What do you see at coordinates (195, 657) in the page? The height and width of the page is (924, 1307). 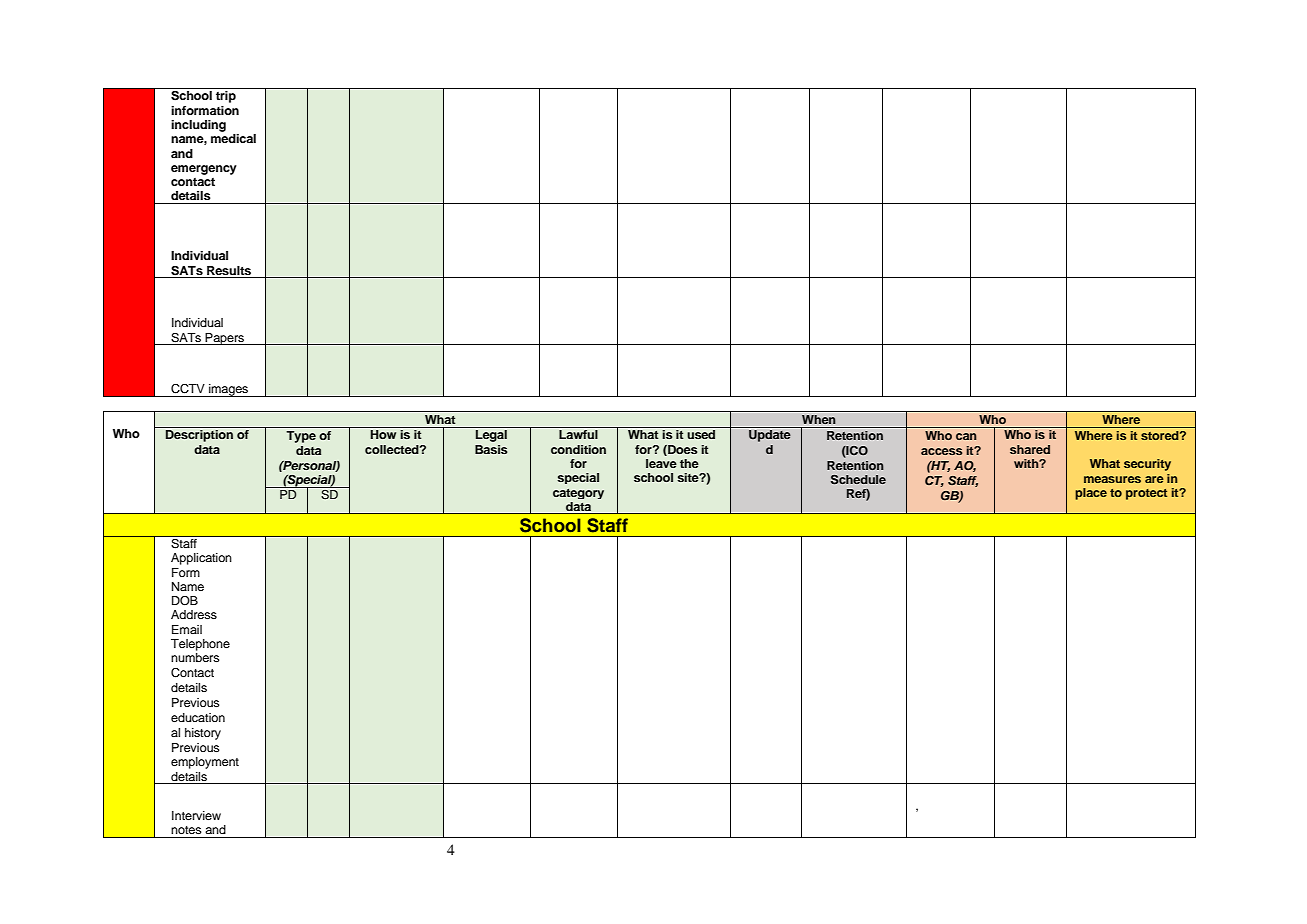 I see `numbers` at bounding box center [195, 657].
